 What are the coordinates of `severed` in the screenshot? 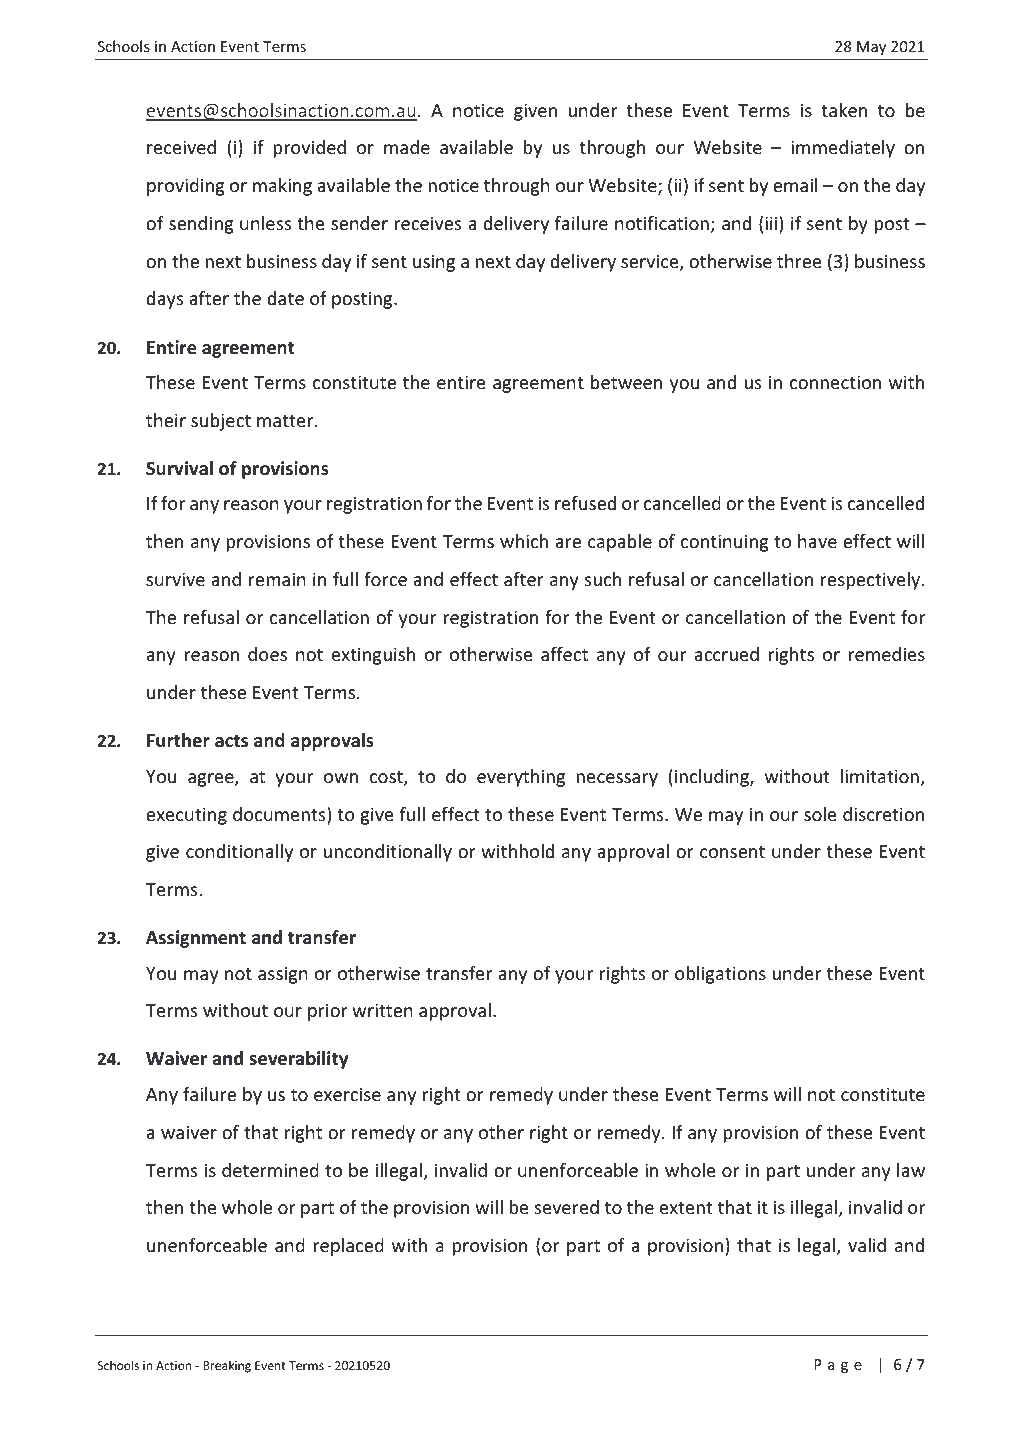 It's located at (567, 1207).
